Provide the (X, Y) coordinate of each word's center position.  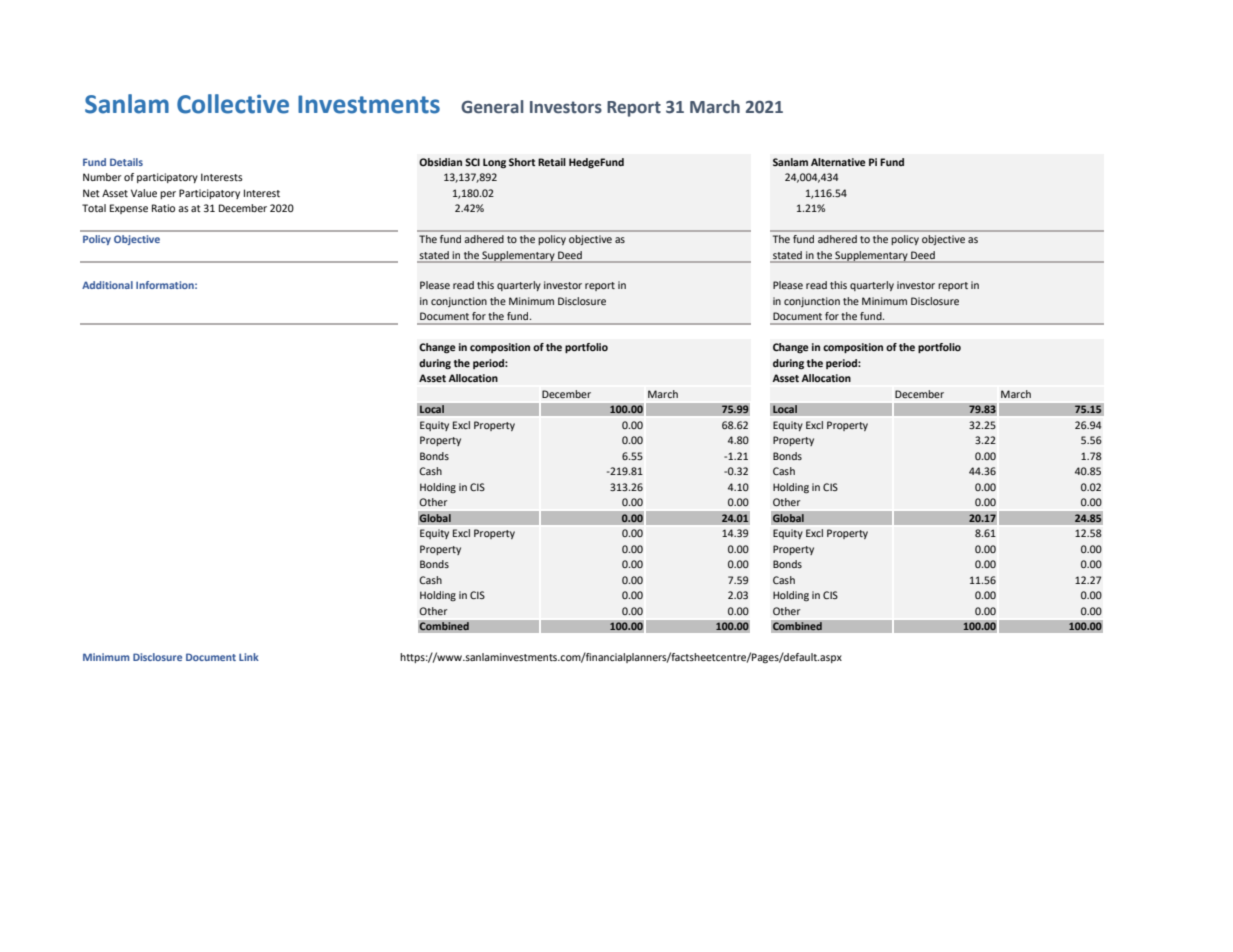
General (492, 107)
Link (249, 657)
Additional (107, 285)
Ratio (163, 208)
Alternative (838, 162)
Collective (233, 104)
